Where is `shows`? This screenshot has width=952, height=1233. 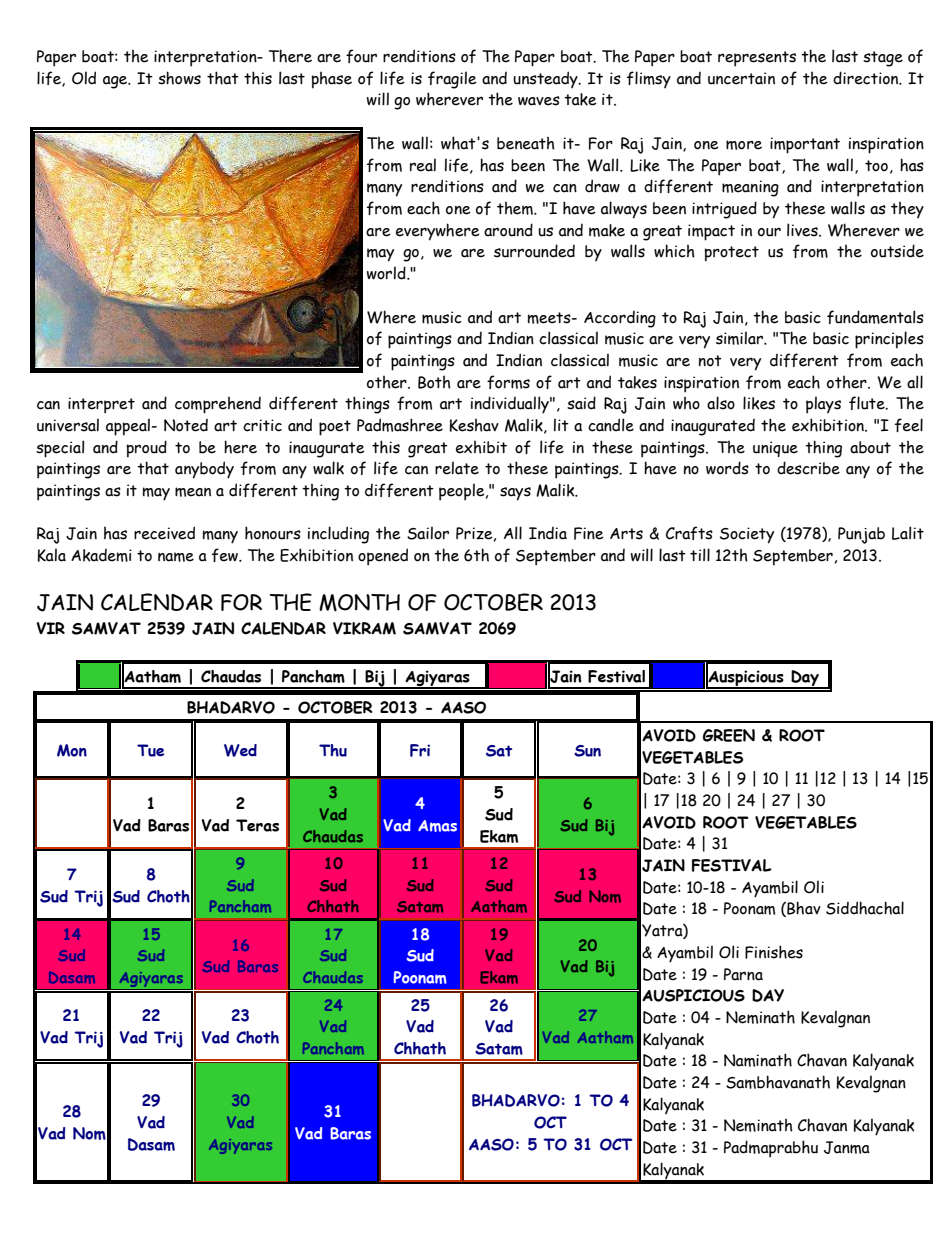 shows is located at coordinates (179, 78).
